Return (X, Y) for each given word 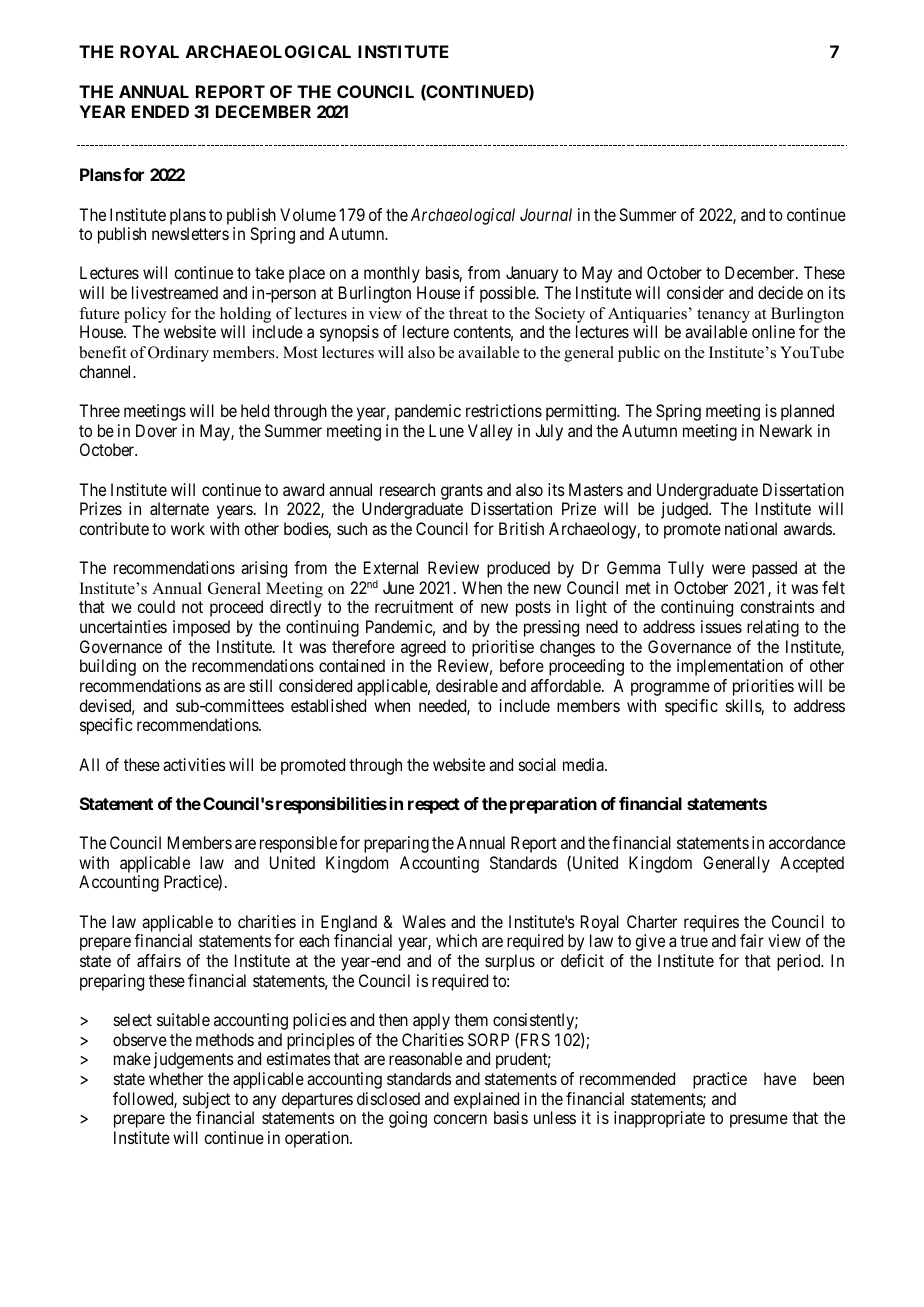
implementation (730, 667)
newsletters (190, 233)
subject (206, 1100)
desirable (467, 685)
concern (460, 1119)
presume (759, 1121)
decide (780, 292)
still (261, 685)
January (532, 274)
